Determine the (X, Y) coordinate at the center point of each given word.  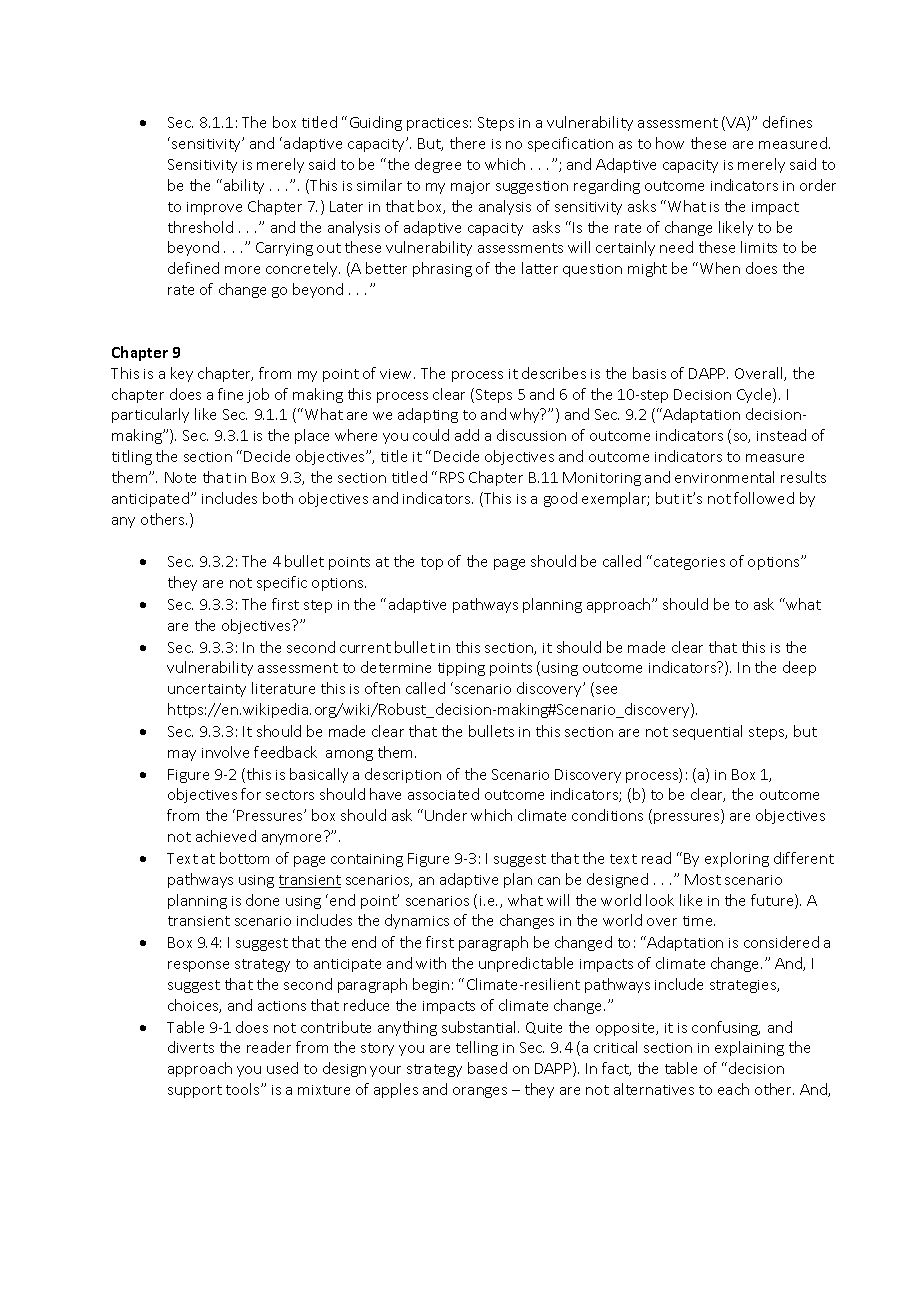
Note (180, 477)
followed (764, 498)
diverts (191, 1047)
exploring (737, 859)
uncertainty (207, 690)
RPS (452, 477)
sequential (707, 732)
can (549, 881)
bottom (244, 858)
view (397, 374)
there (467, 143)
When (720, 268)
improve (214, 208)
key (182, 374)
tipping (461, 669)
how (670, 143)
